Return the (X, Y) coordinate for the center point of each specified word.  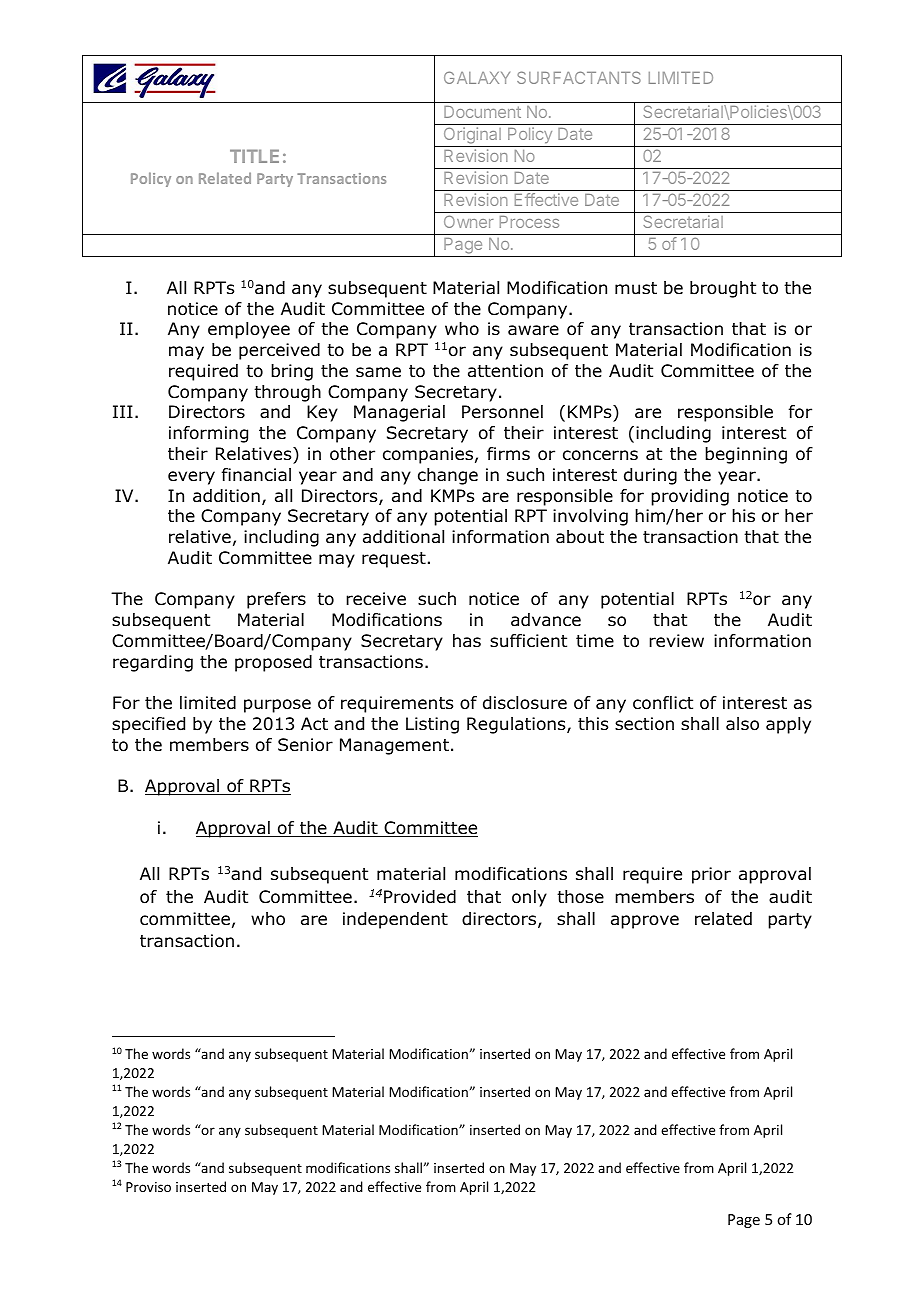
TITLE (254, 156)
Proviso (148, 1187)
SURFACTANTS (579, 77)
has (467, 641)
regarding (153, 663)
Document (482, 112)
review (676, 641)
